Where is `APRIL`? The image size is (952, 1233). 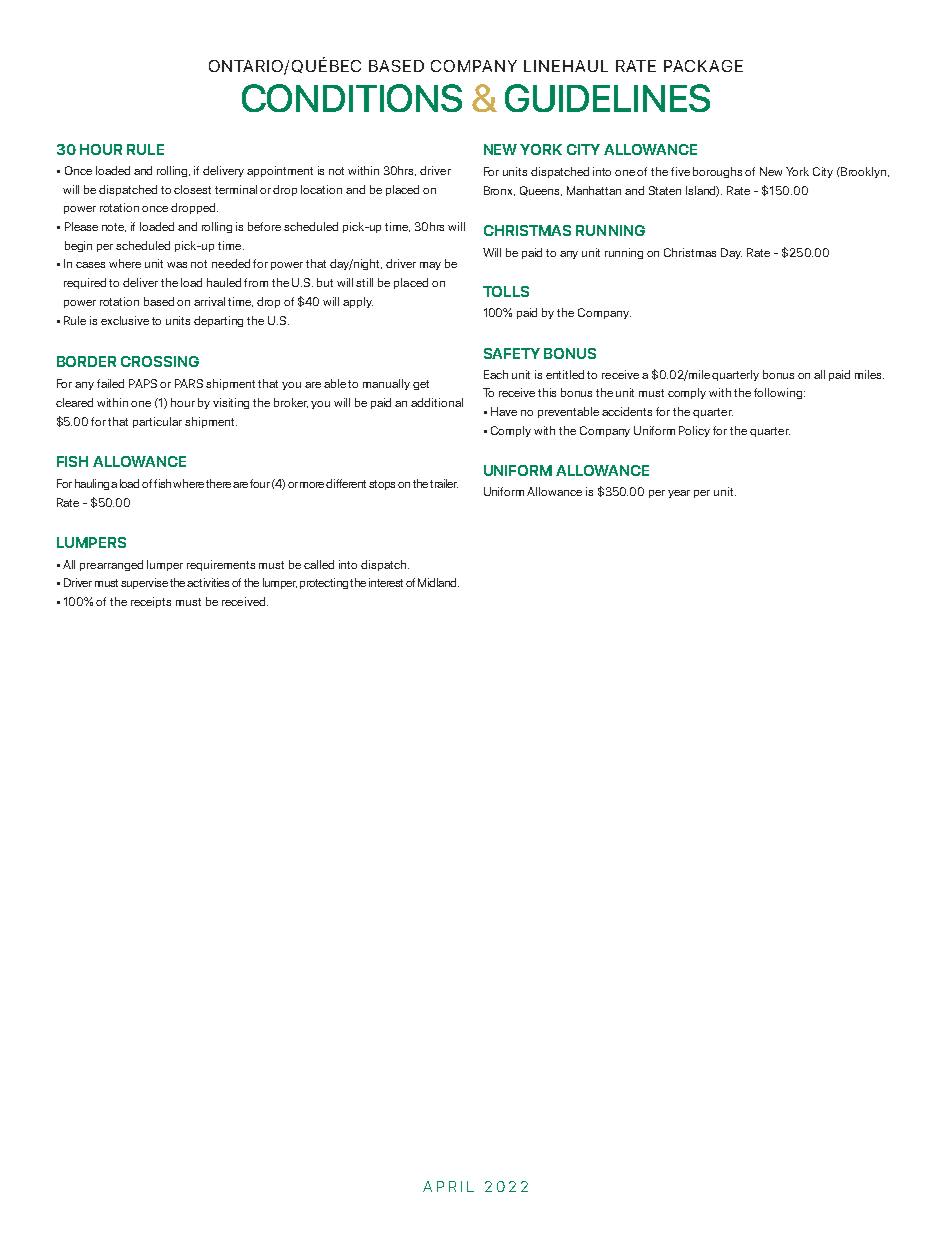 APRIL is located at coordinates (448, 1186).
